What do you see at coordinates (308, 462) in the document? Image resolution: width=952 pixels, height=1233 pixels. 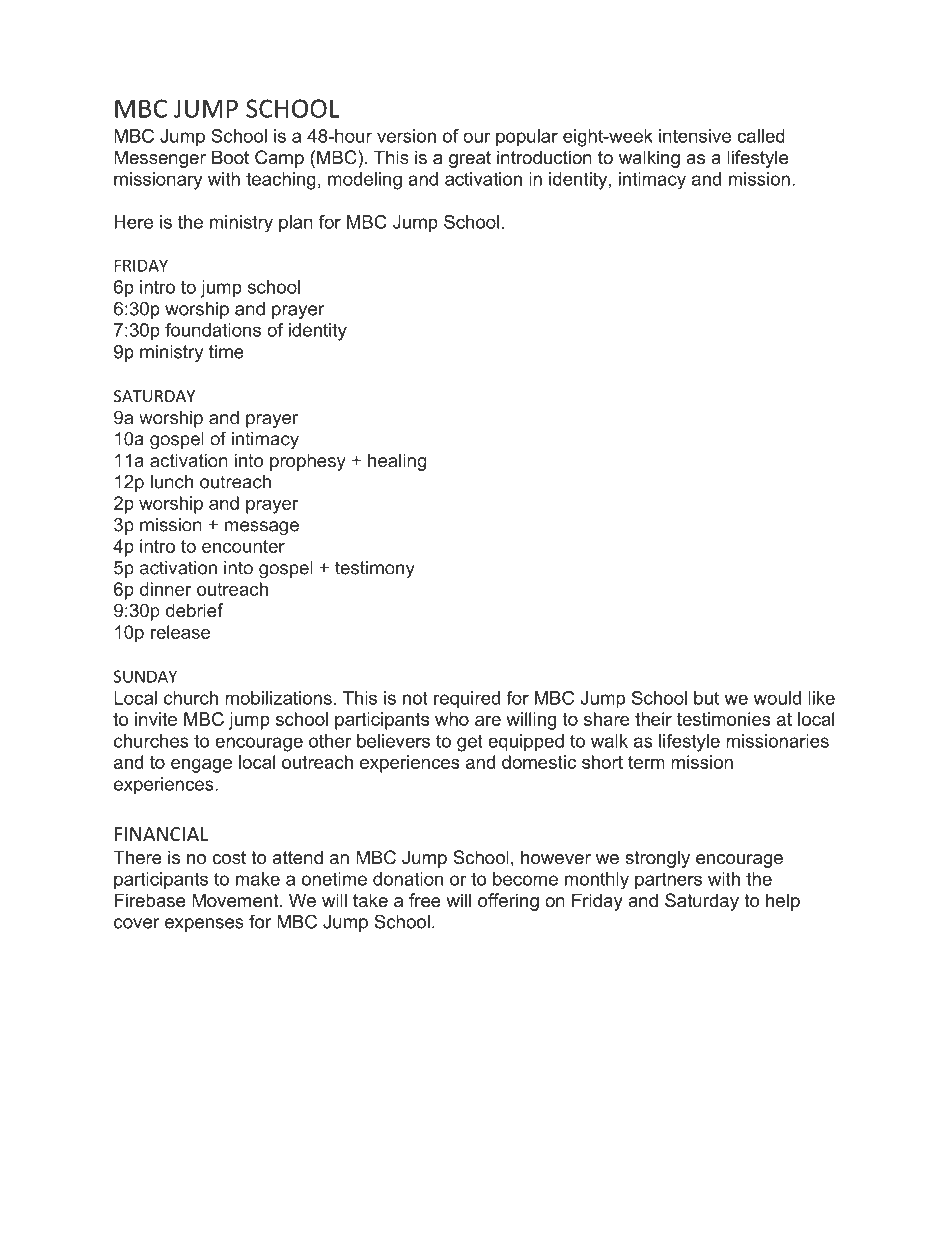 I see `prophesy` at bounding box center [308, 462].
